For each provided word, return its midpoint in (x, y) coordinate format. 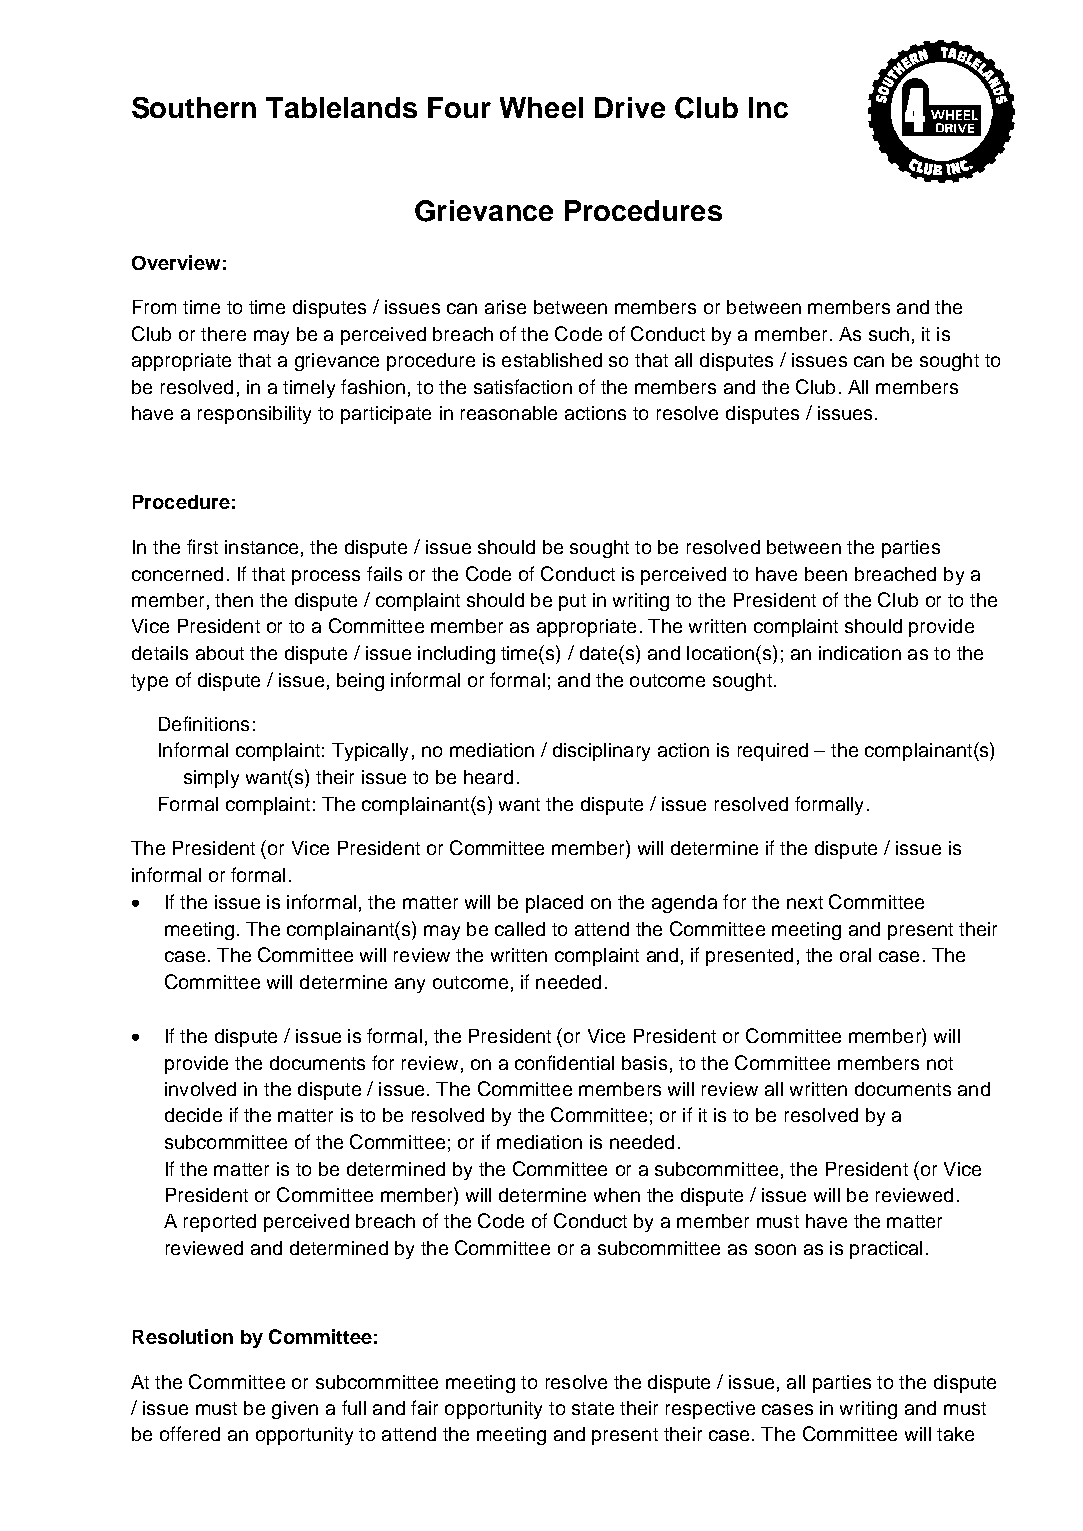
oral (855, 955)
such (889, 334)
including (456, 655)
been (826, 574)
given (295, 1410)
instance (261, 547)
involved (200, 1089)
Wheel (541, 107)
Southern (194, 108)
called (520, 929)
